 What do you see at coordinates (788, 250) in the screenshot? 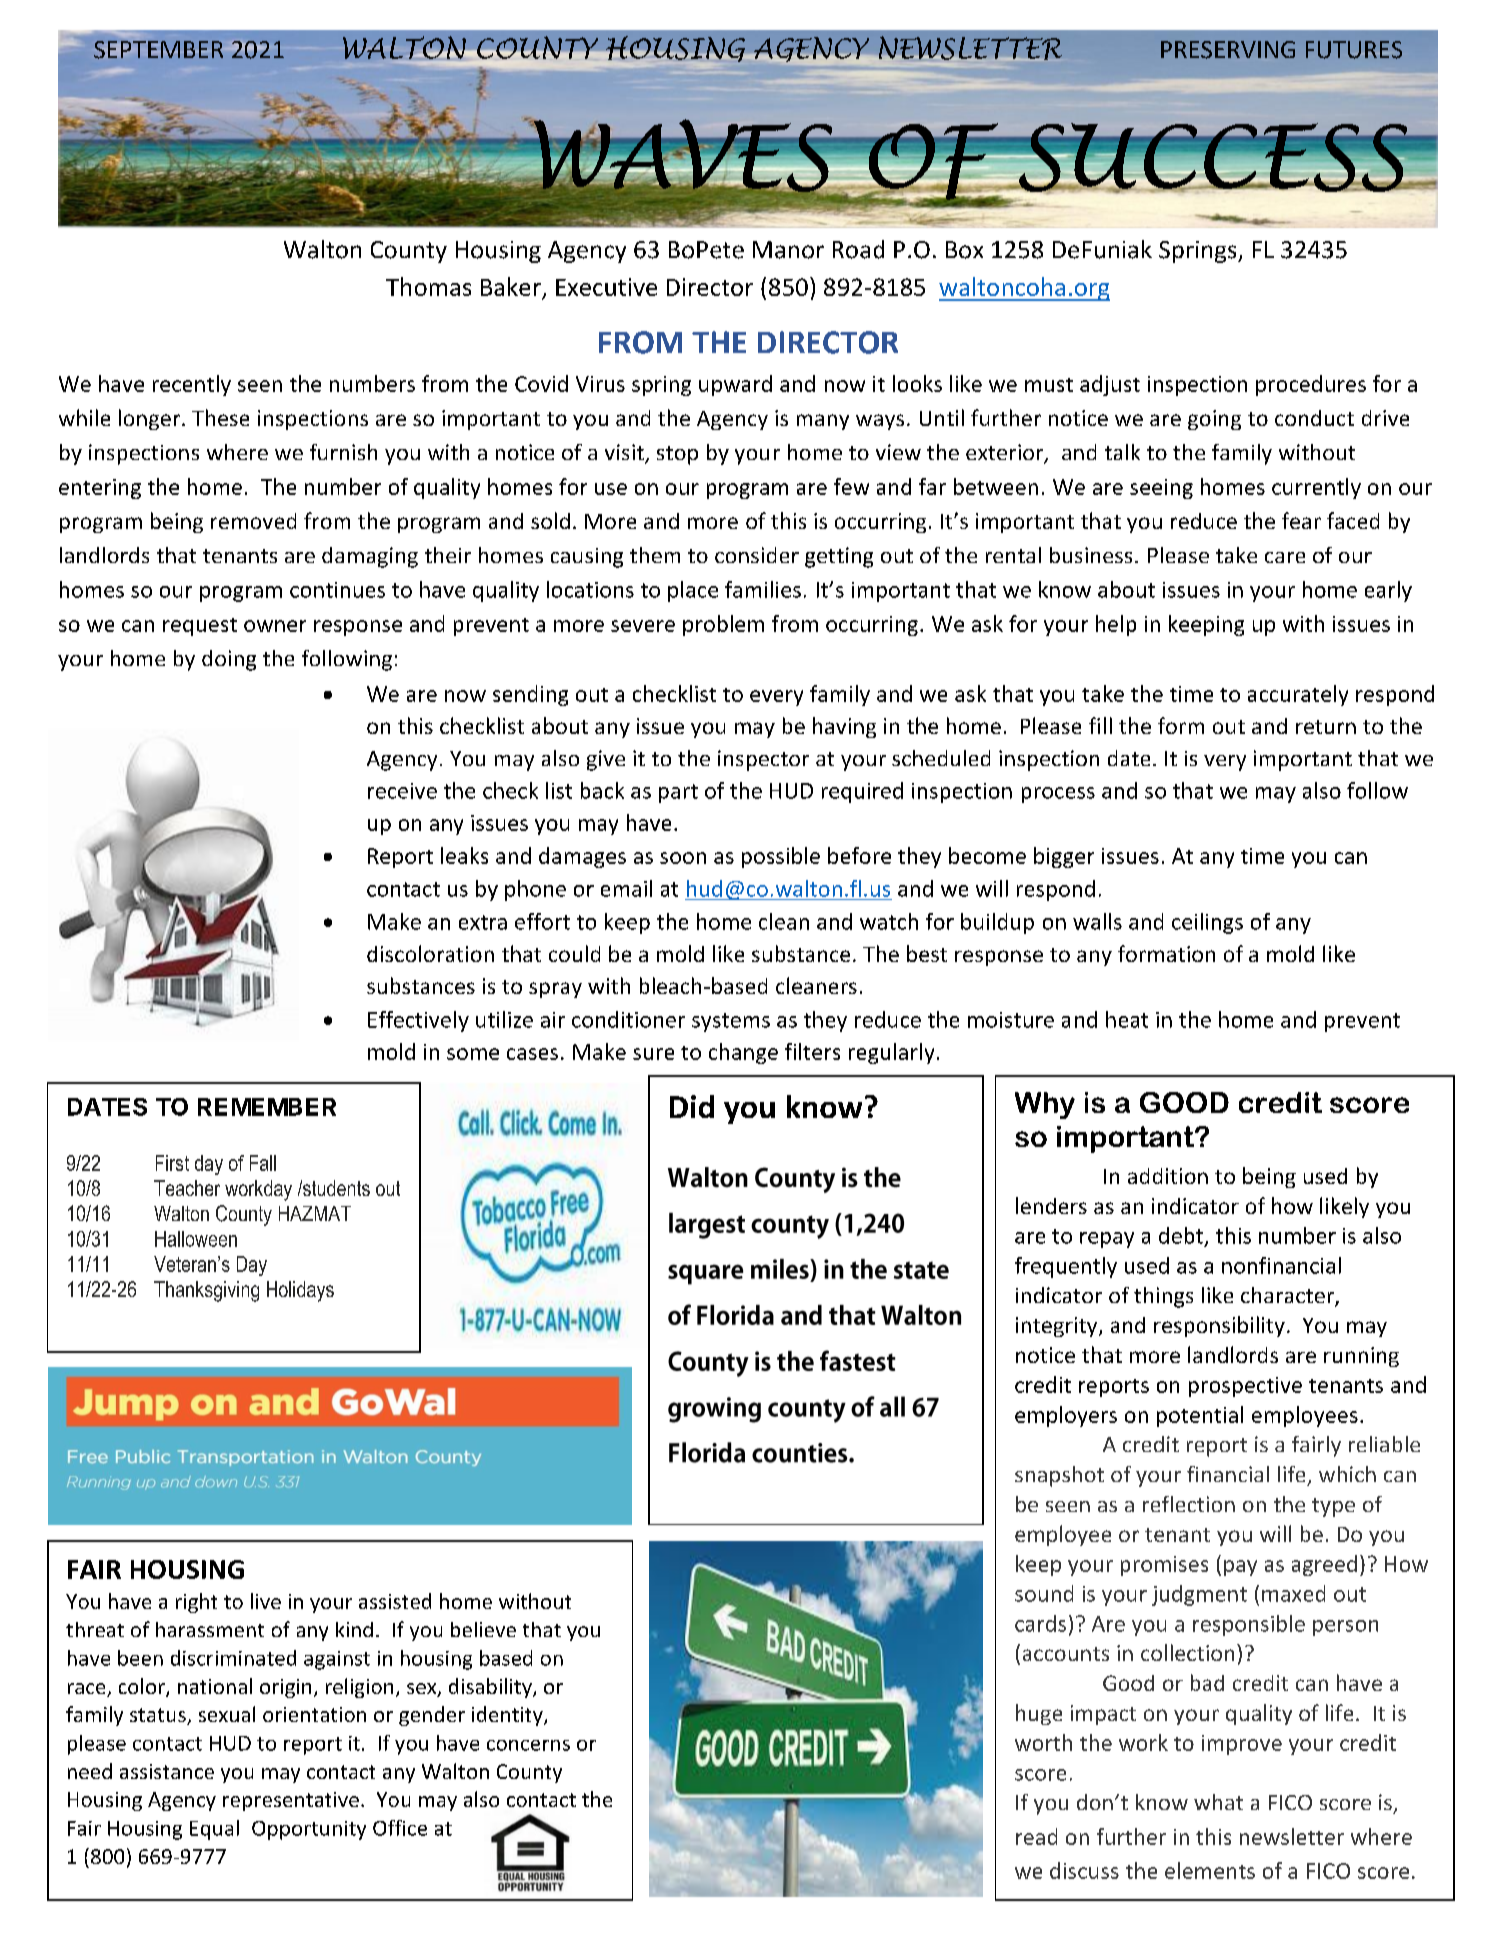
I see `Manor` at bounding box center [788, 250].
